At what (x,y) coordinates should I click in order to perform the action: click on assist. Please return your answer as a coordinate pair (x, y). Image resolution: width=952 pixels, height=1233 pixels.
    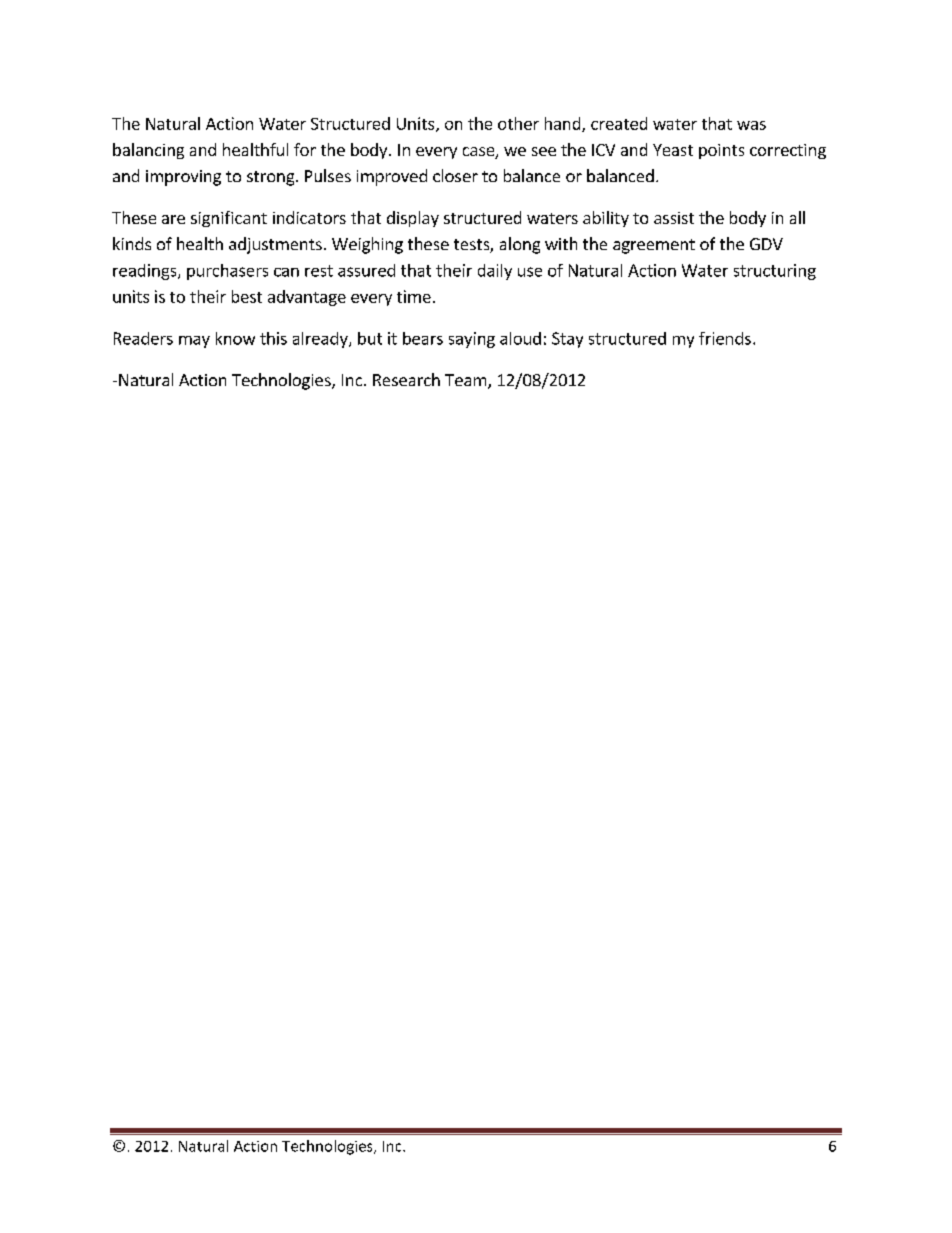
    Looking at the image, I should click on (674, 218).
